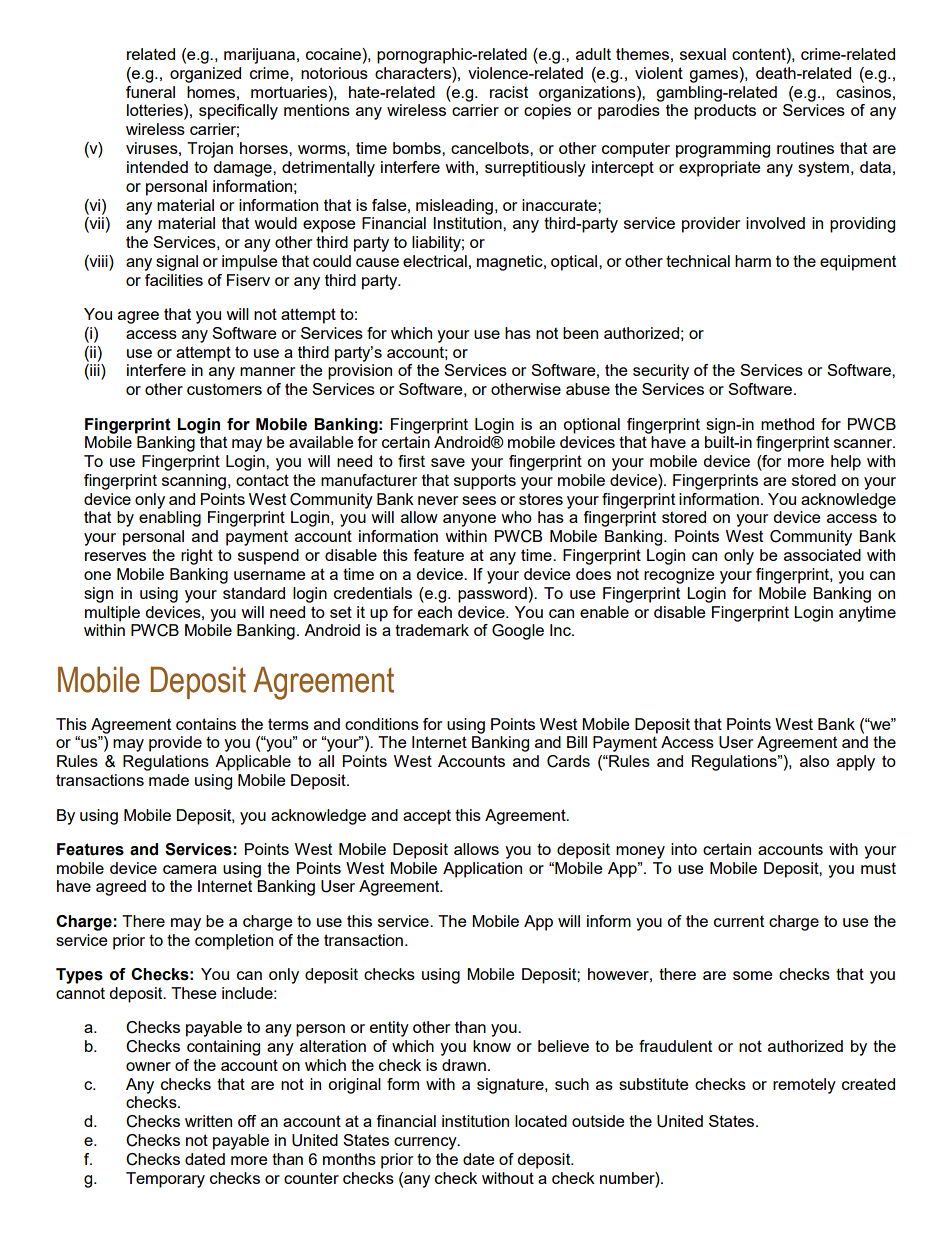  What do you see at coordinates (509, 92) in the document?
I see `racist` at bounding box center [509, 92].
